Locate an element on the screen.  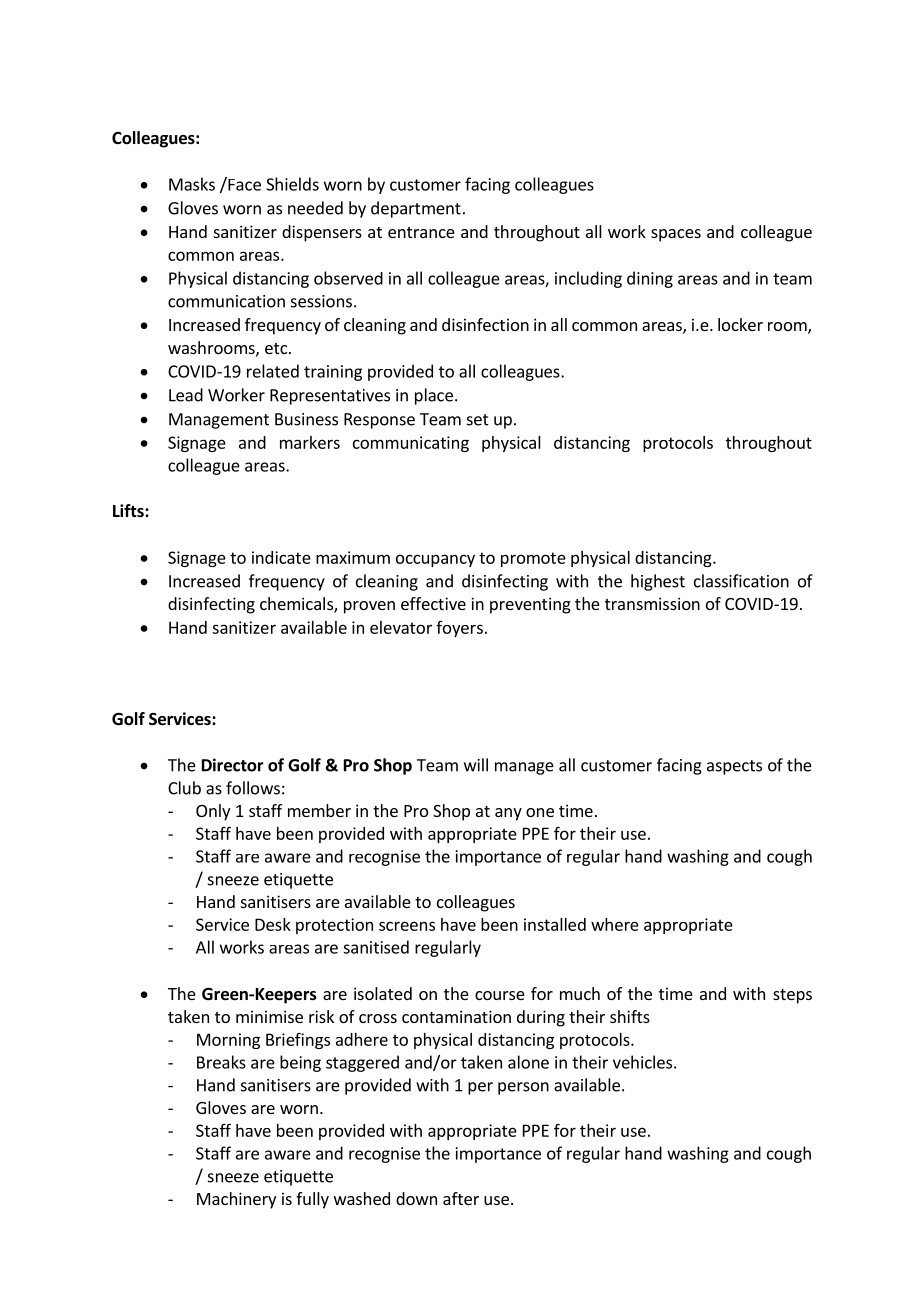
Director is located at coordinates (233, 765).
